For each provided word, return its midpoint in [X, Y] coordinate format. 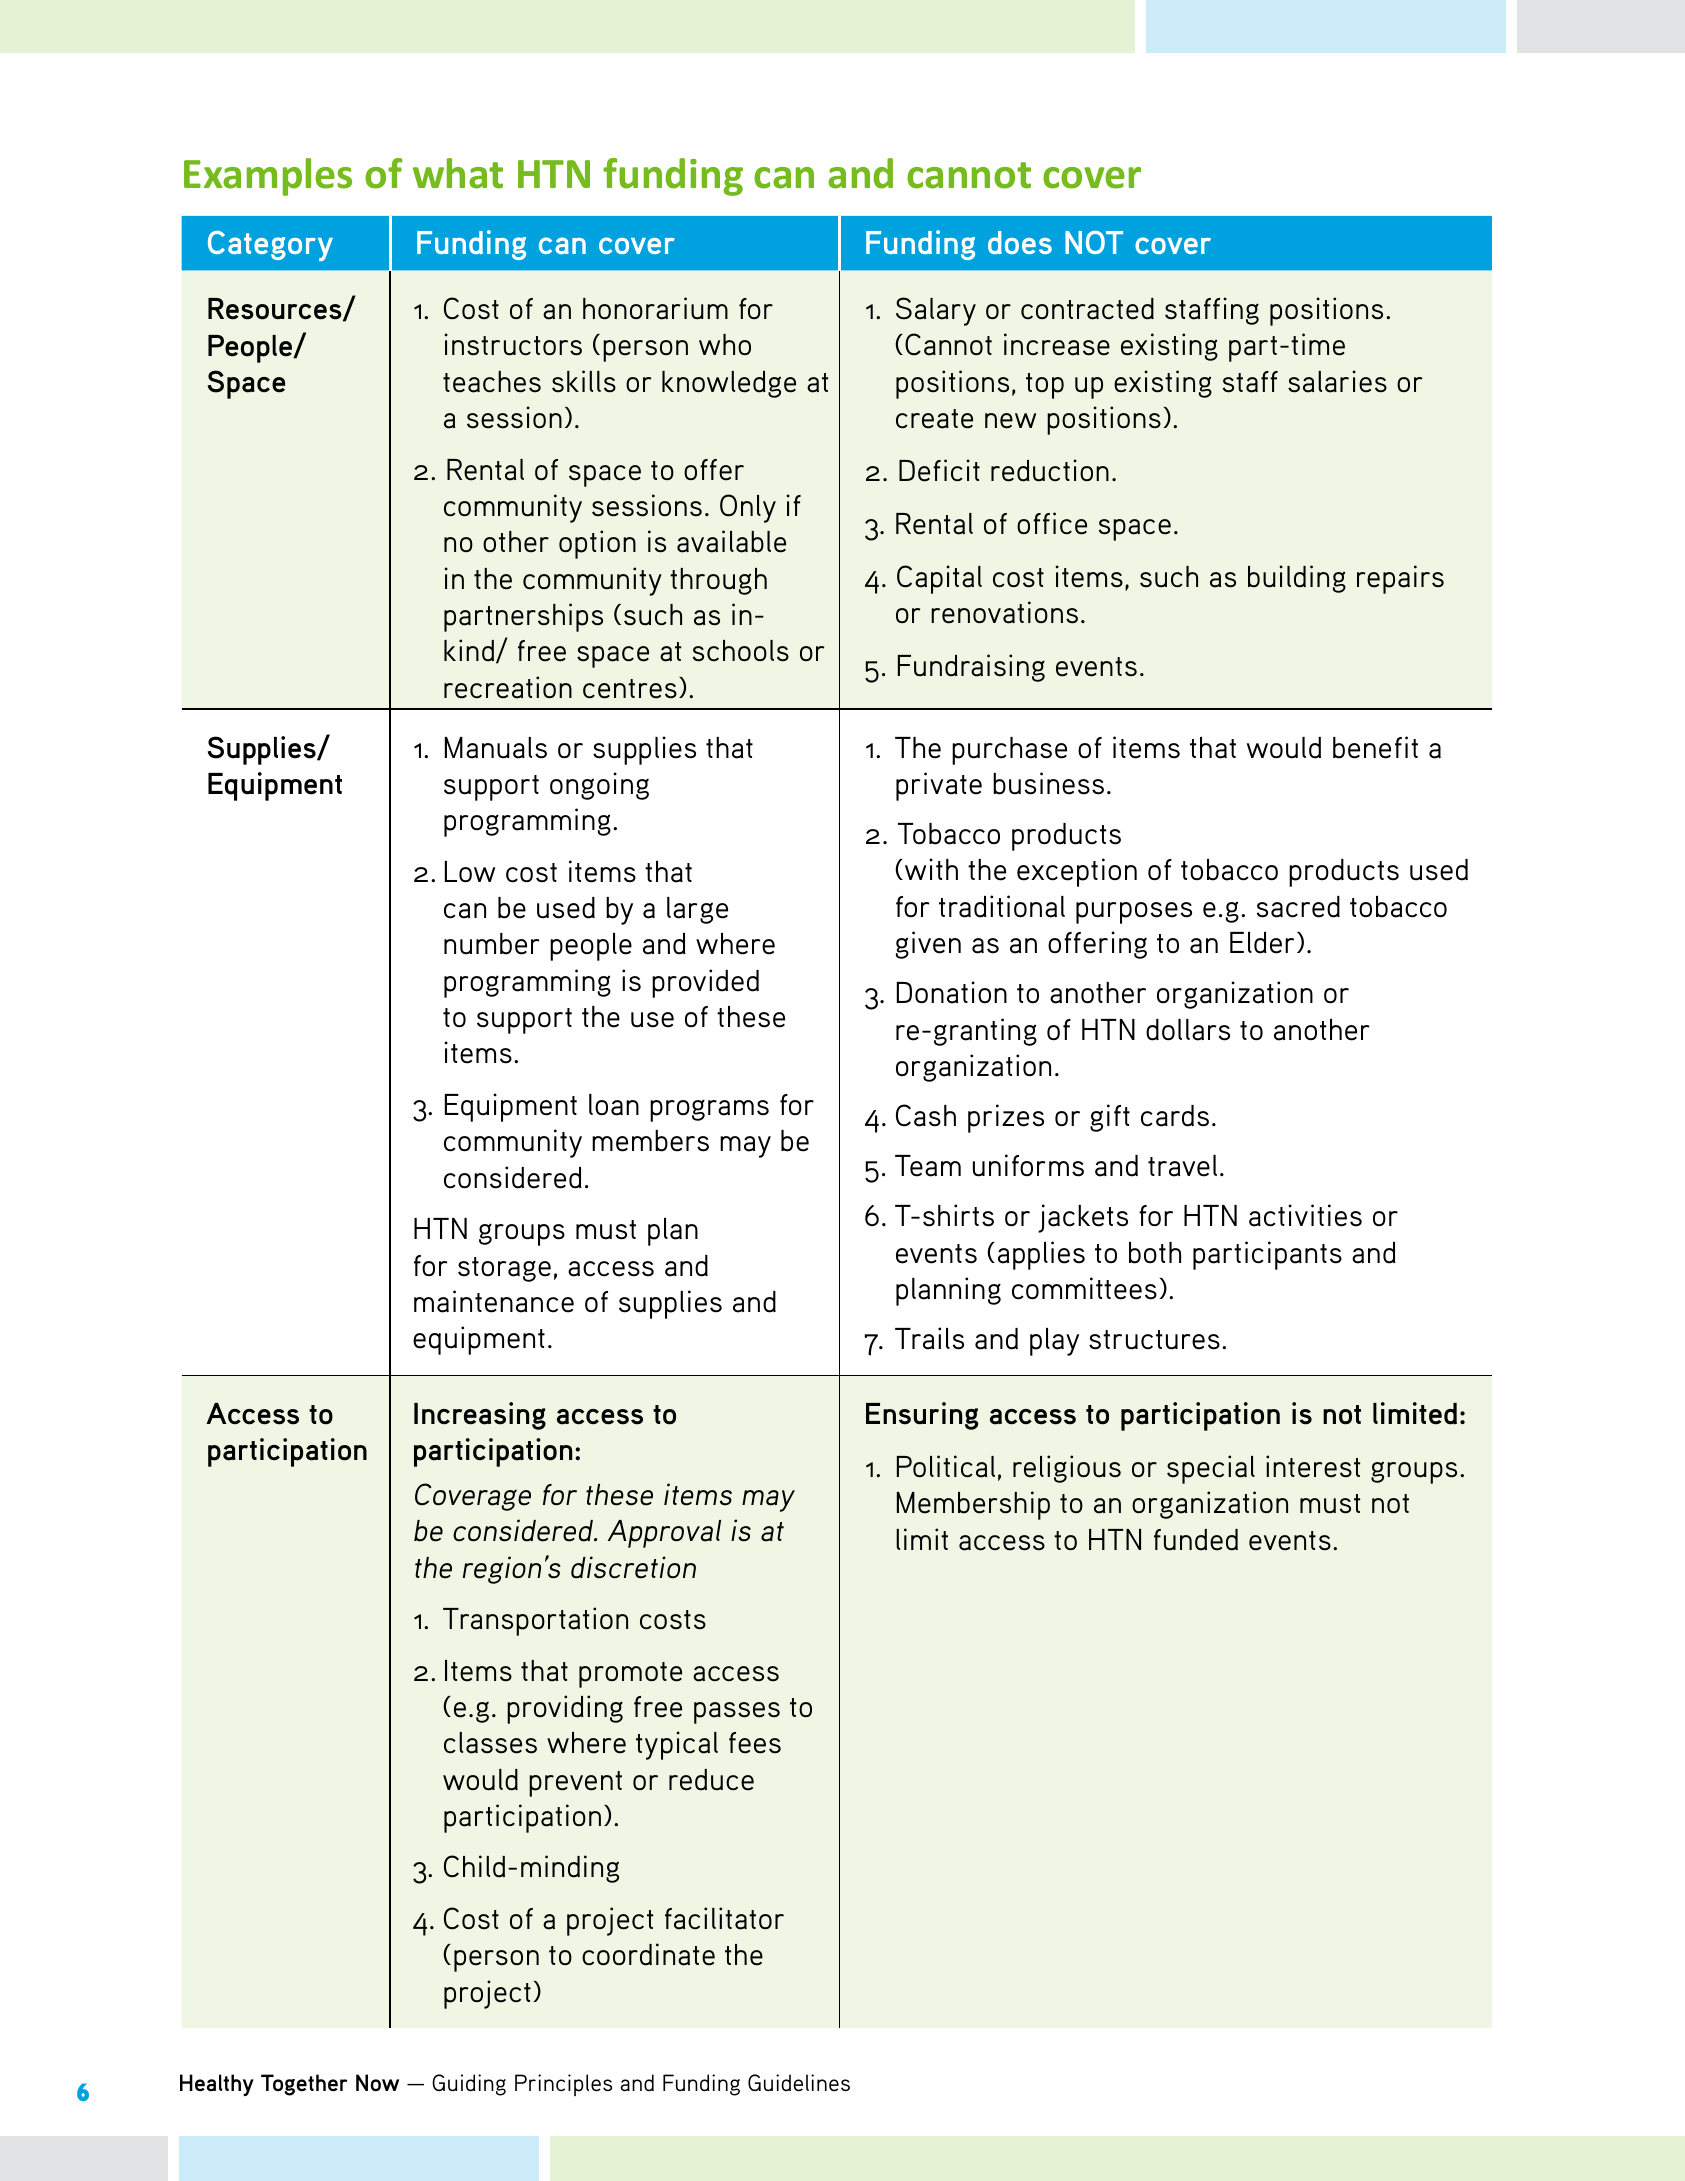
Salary [936, 311]
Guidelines [799, 2082]
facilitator [724, 1918]
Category [270, 246]
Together [304, 2085]
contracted [1087, 309]
